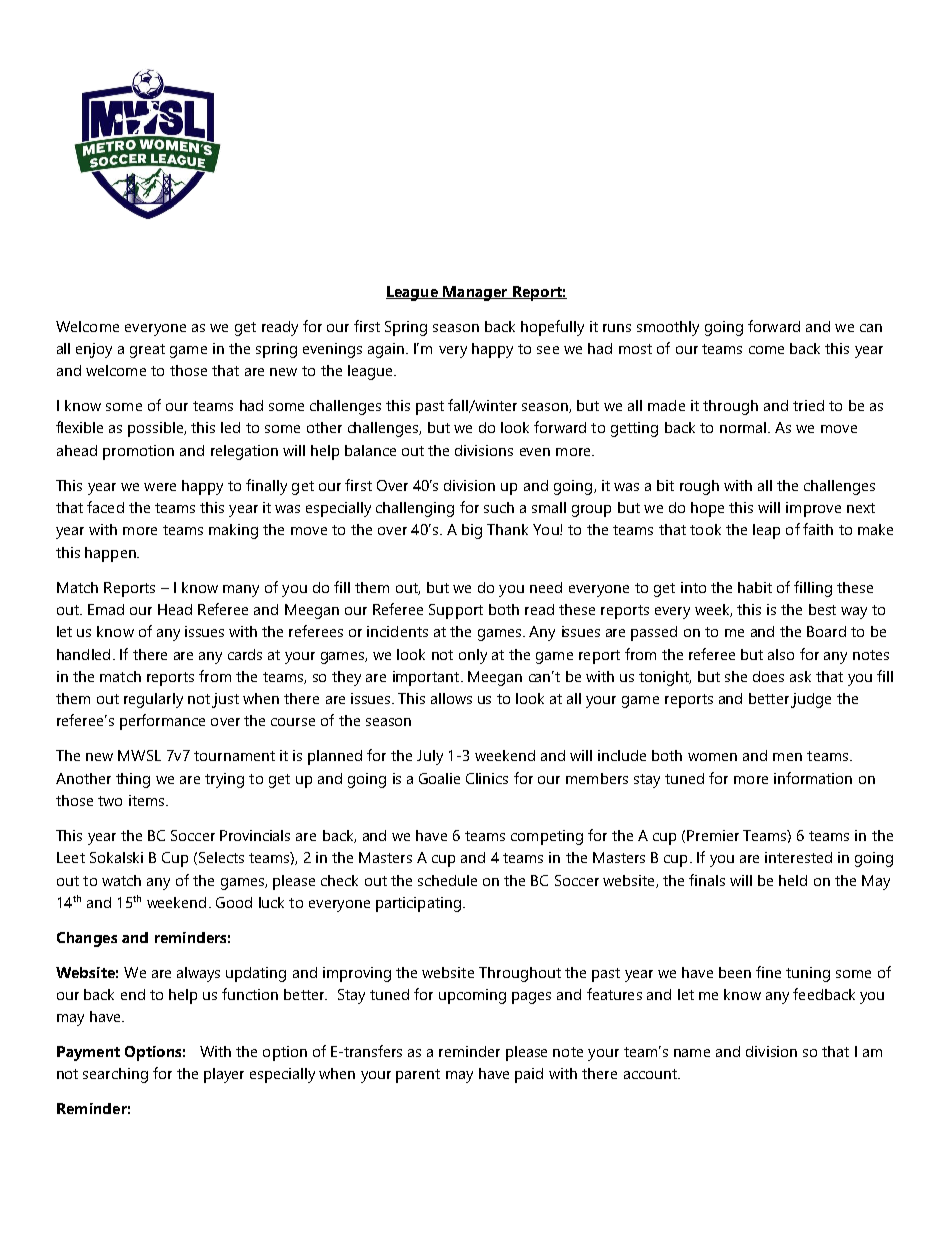 Image resolution: width=952 pixels, height=1233 pixels. I want to click on items, so click(148, 800).
